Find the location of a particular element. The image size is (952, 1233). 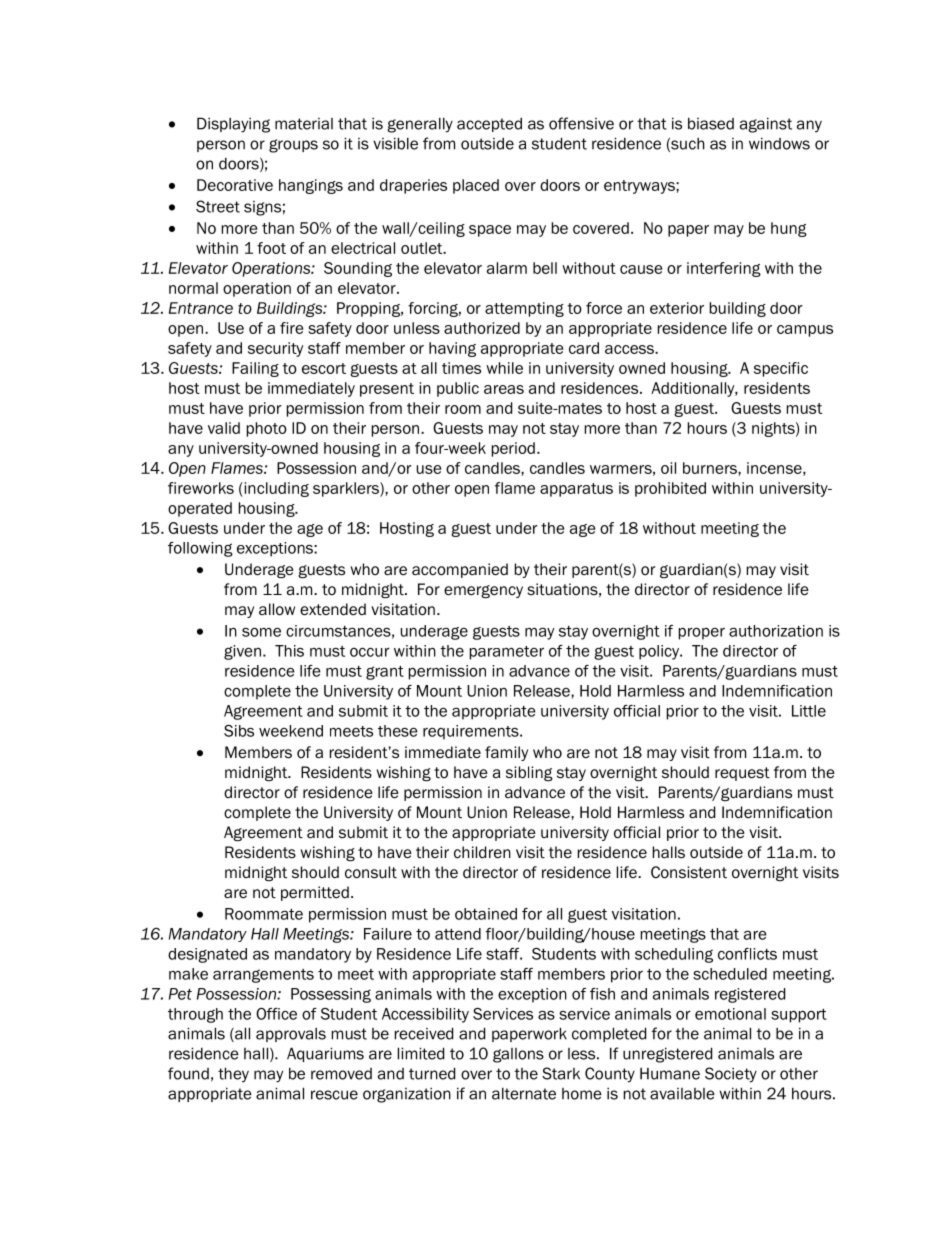

they is located at coordinates (233, 1075).
